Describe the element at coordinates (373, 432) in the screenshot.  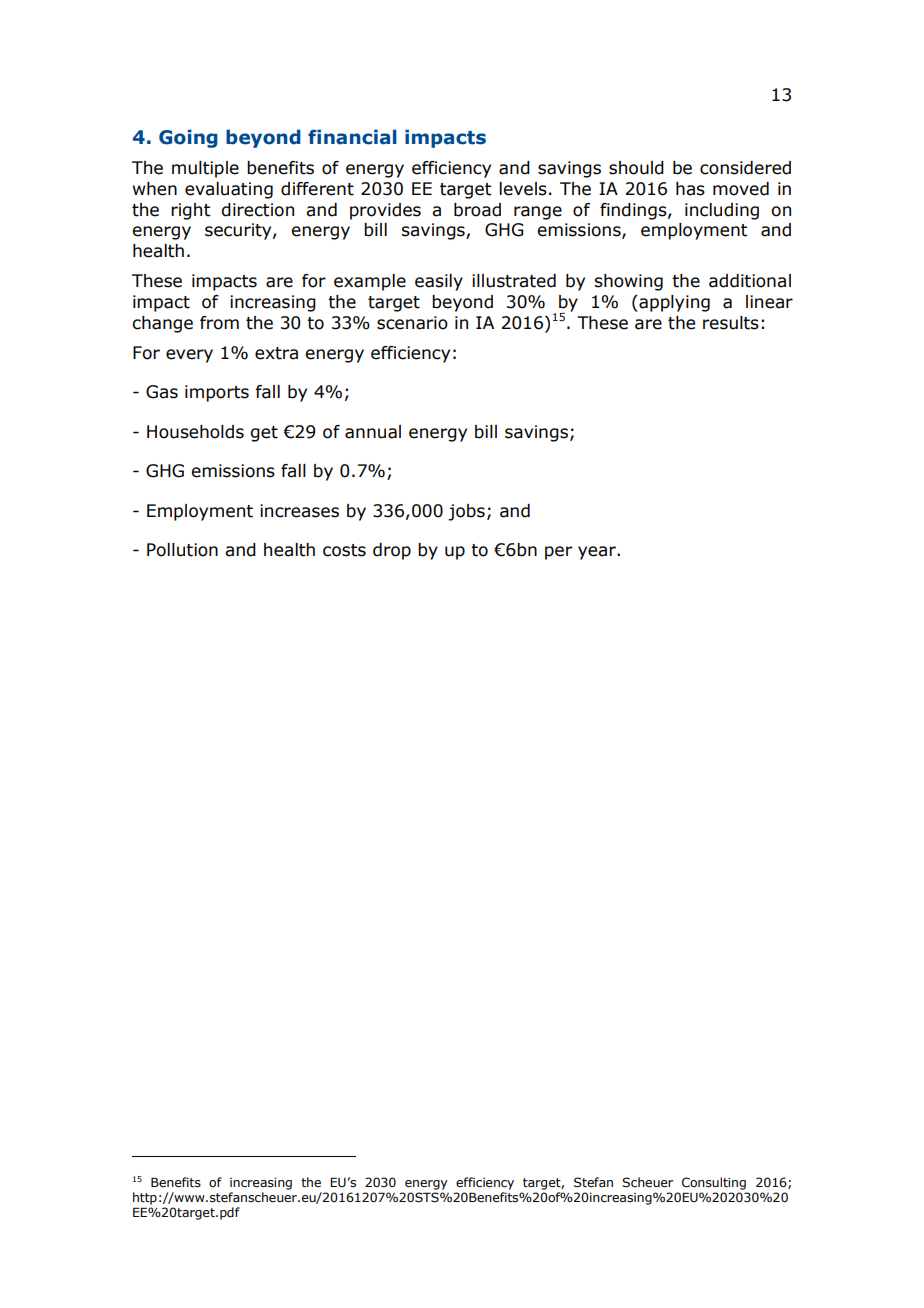
I see `annual` at that location.
